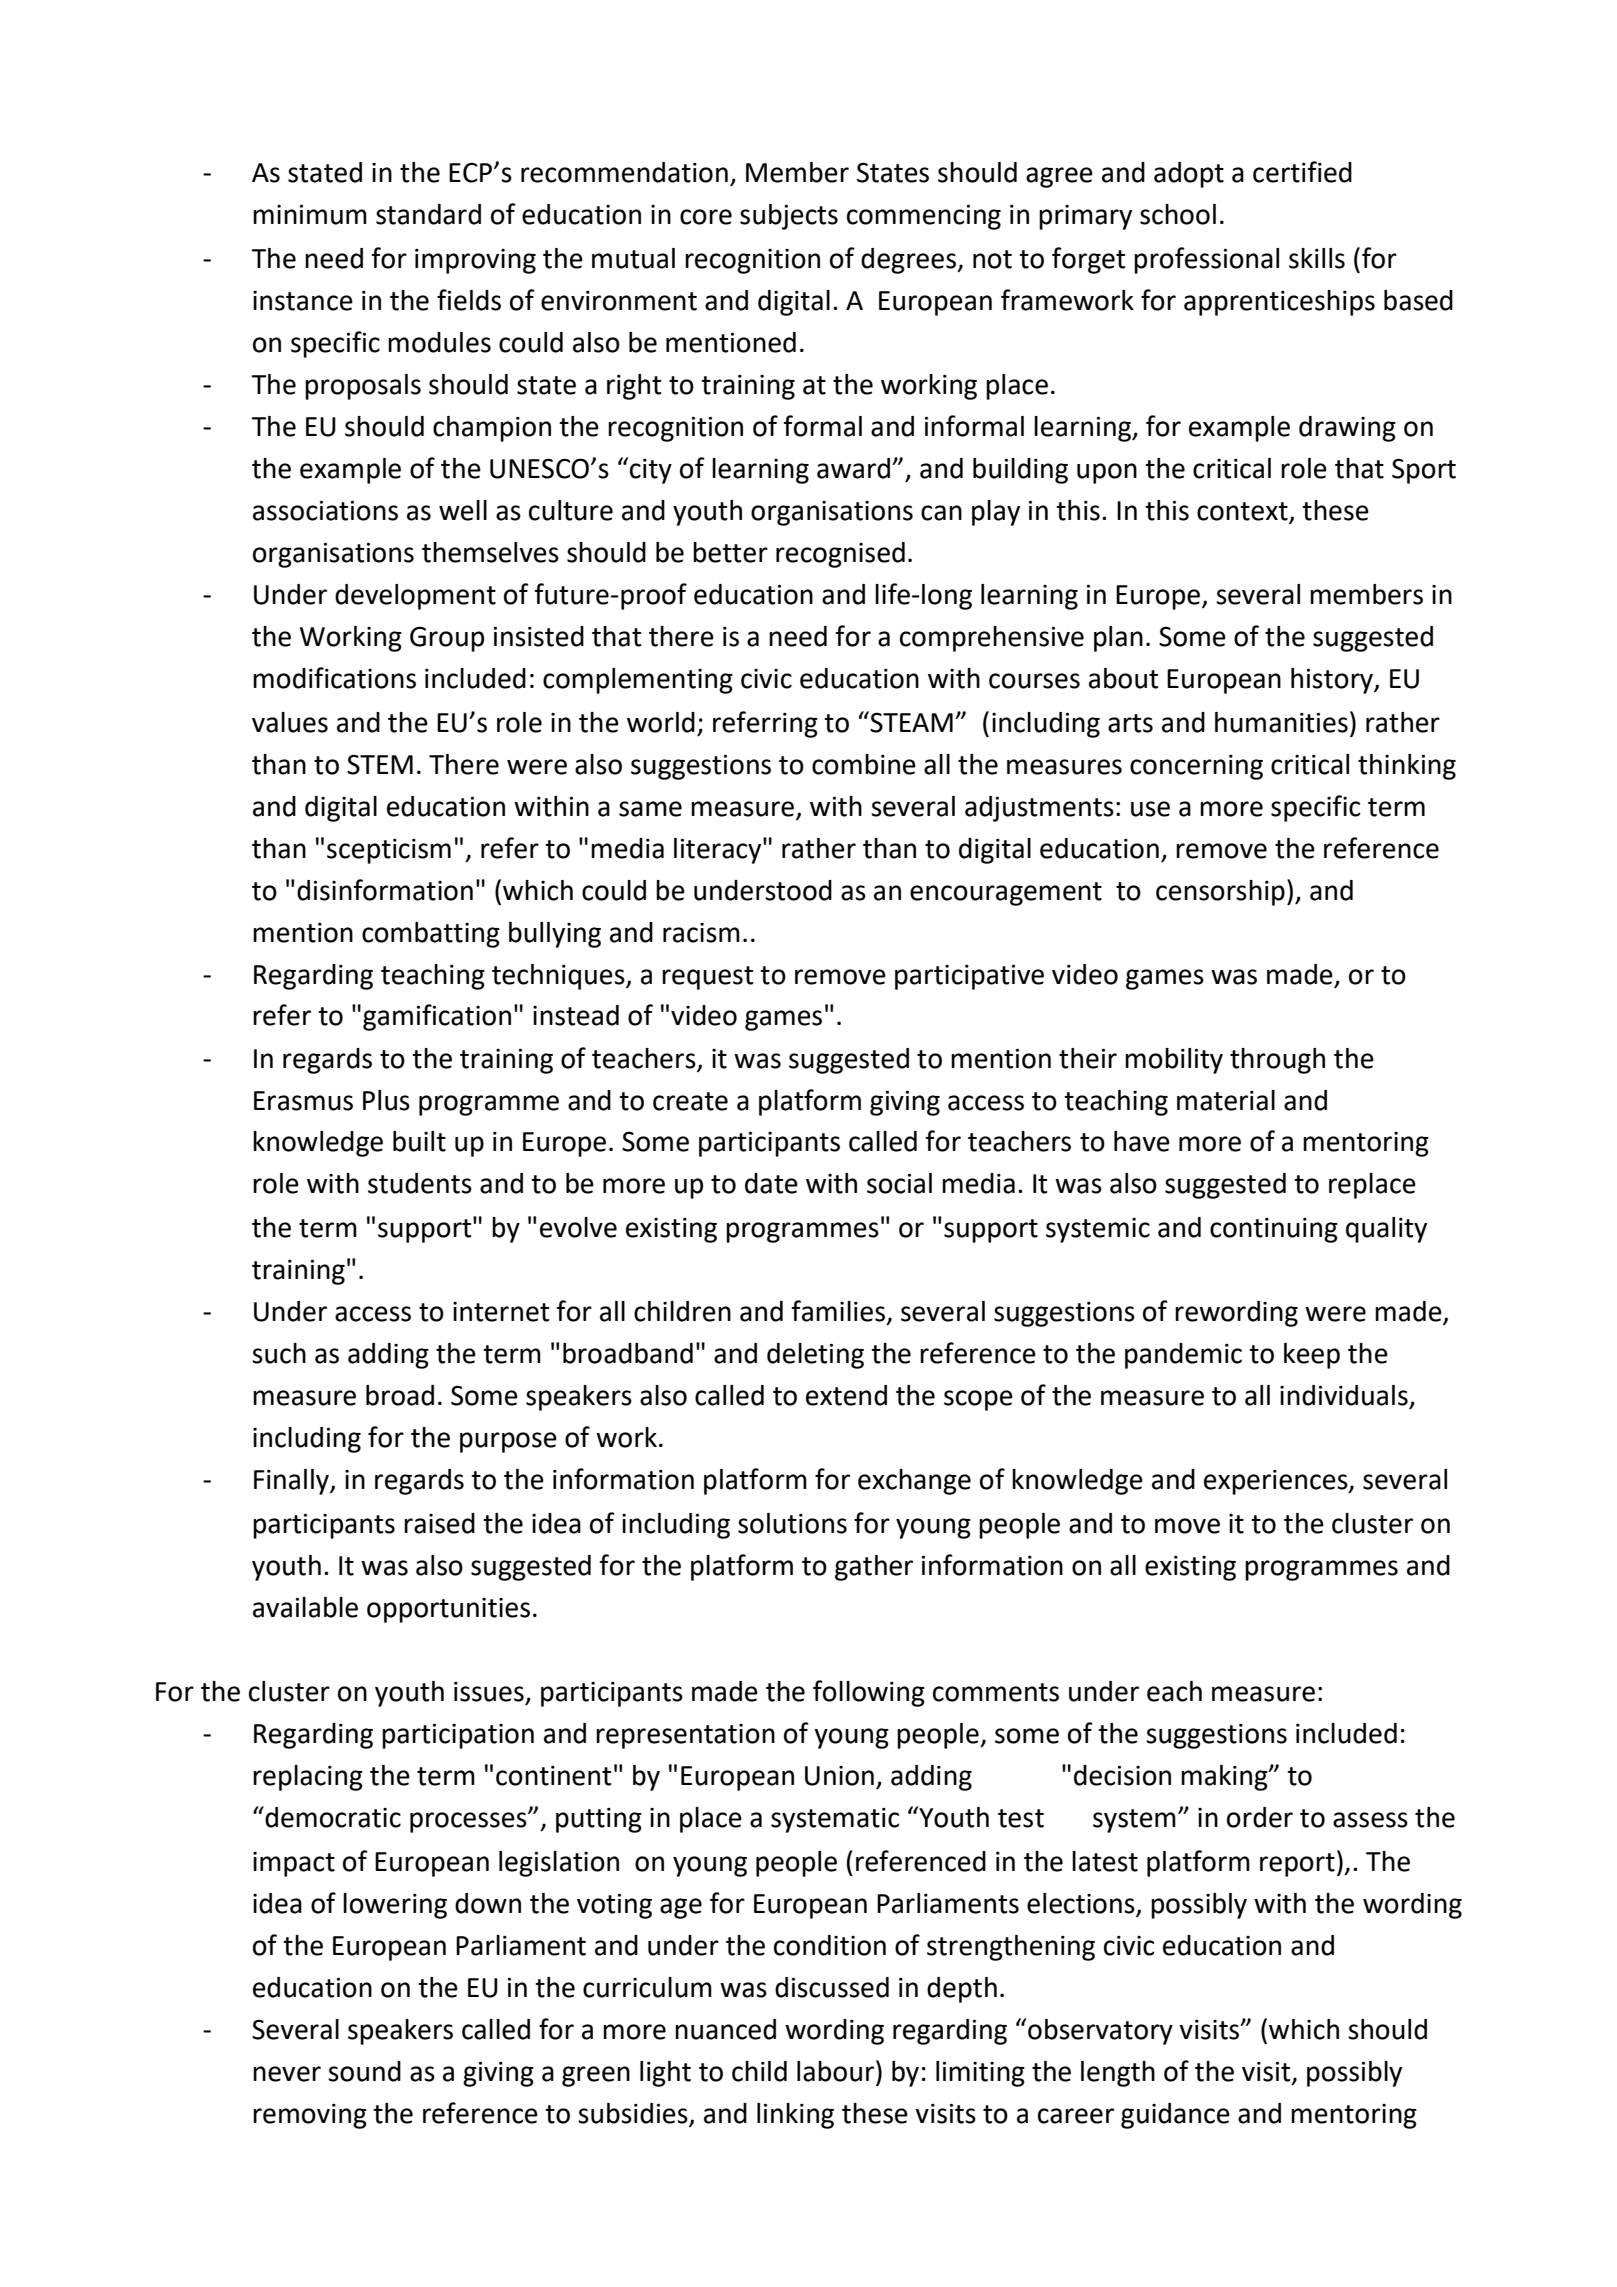 The width and height of the screenshot is (1617, 2287). Describe the element at coordinates (899, 1183) in the screenshot. I see `social` at that location.
